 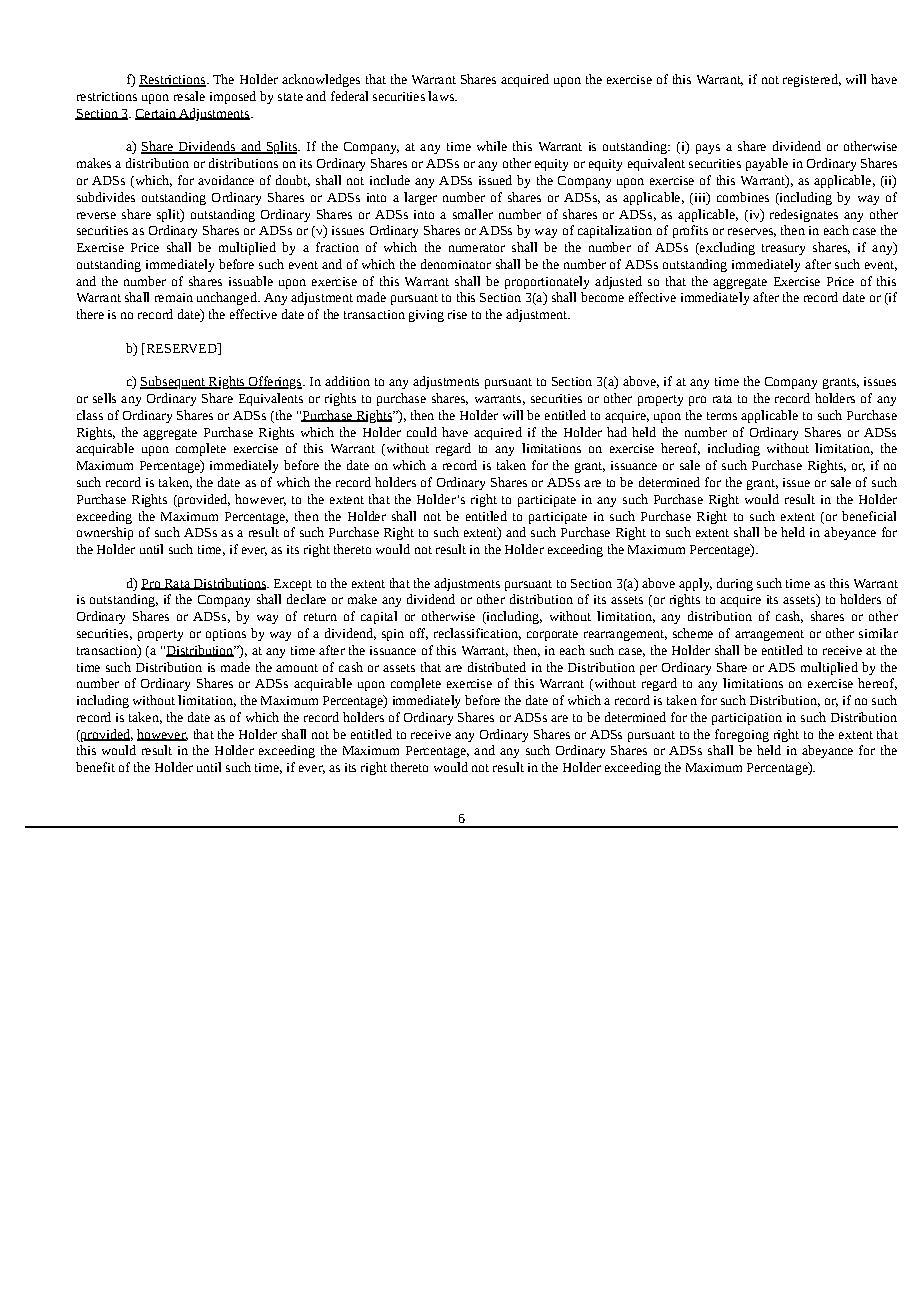 I want to click on treasury, so click(x=783, y=249).
